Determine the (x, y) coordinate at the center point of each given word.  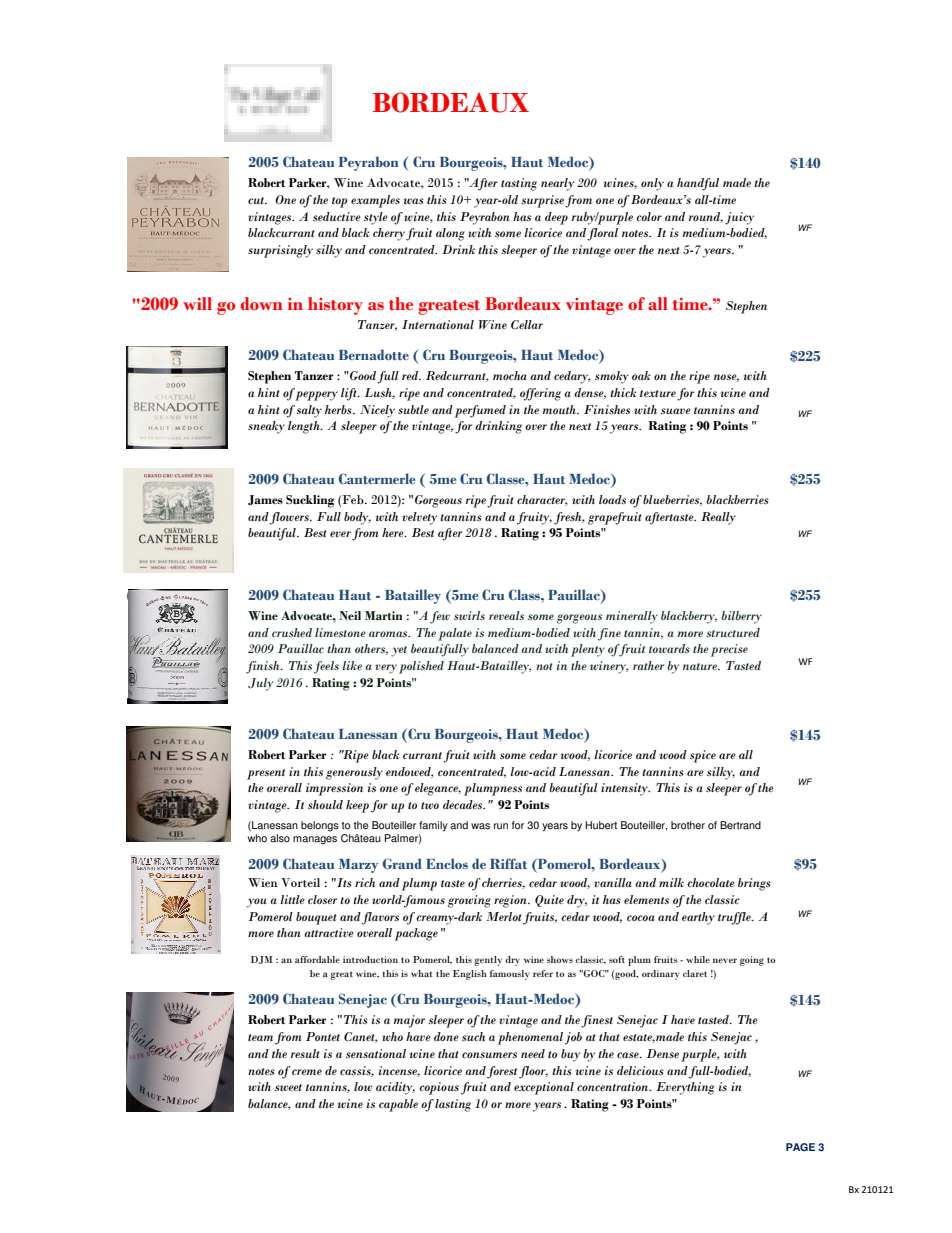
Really (718, 518)
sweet (288, 1087)
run (501, 826)
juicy (739, 218)
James (265, 500)
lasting (453, 1105)
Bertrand (740, 825)
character (542, 500)
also (280, 838)
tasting (519, 184)
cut (257, 200)
